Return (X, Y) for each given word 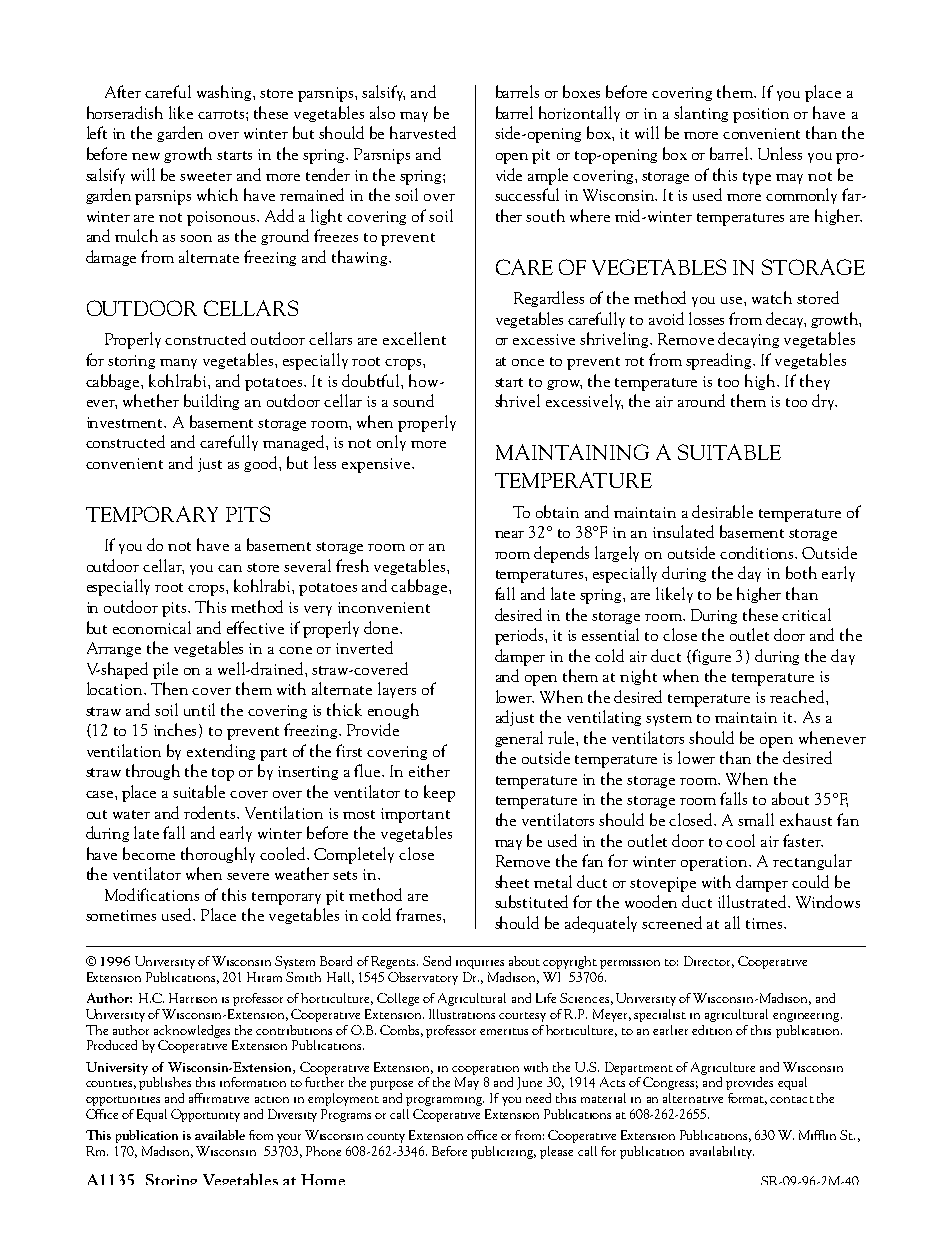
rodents (211, 812)
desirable (722, 511)
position (761, 115)
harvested (423, 132)
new (146, 156)
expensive (377, 465)
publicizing (503, 1152)
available (220, 1135)
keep (439, 793)
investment (126, 422)
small (756, 819)
